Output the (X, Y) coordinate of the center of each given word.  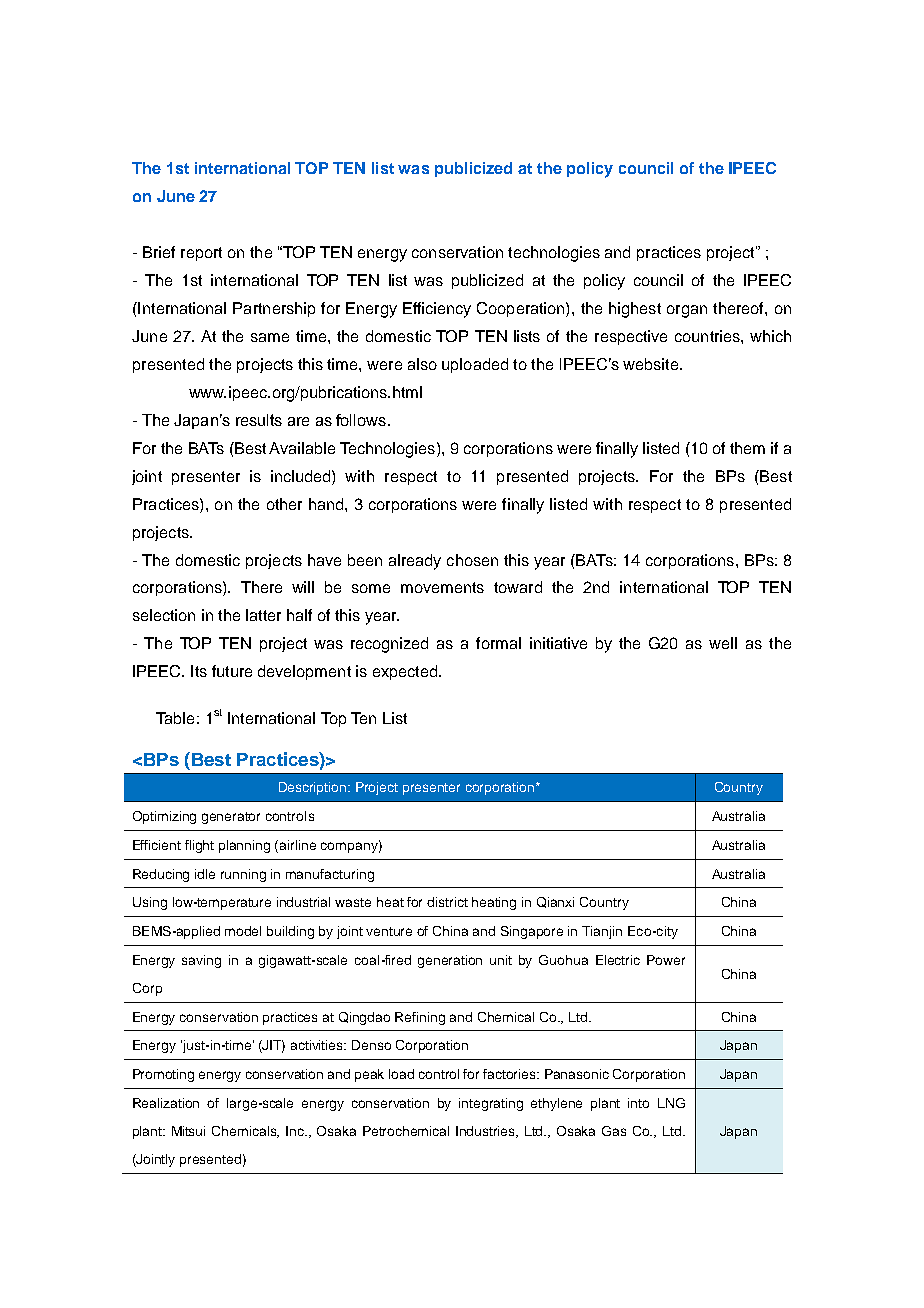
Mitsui (188, 1131)
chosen (472, 560)
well (723, 643)
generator (231, 818)
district (447, 902)
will (303, 587)
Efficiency (437, 310)
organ (687, 311)
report (201, 254)
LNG (671, 1103)
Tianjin (602, 932)
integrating (491, 1104)
